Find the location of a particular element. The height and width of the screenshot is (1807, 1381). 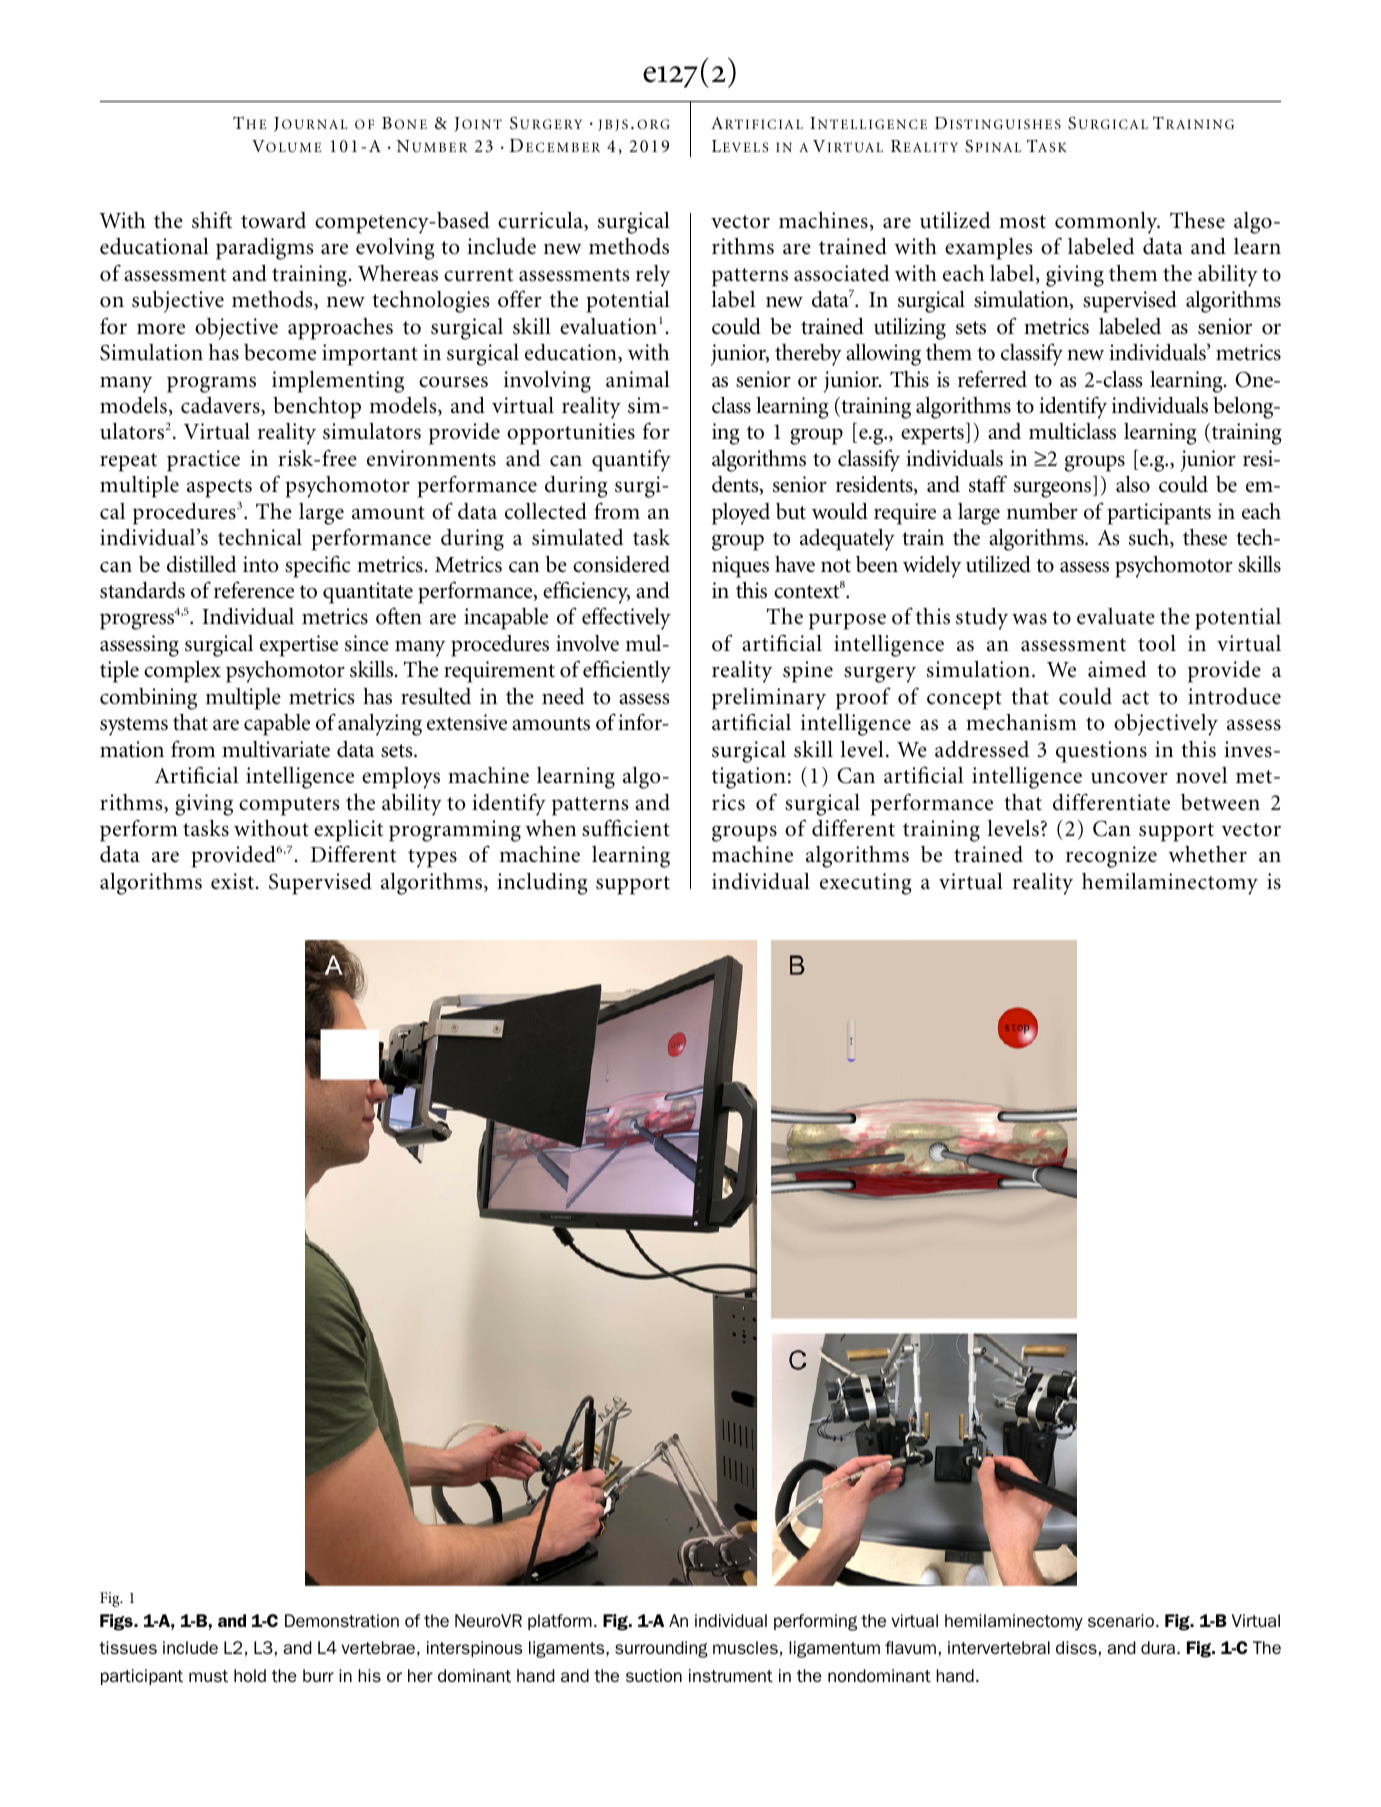

surrounding is located at coordinates (661, 1649).
